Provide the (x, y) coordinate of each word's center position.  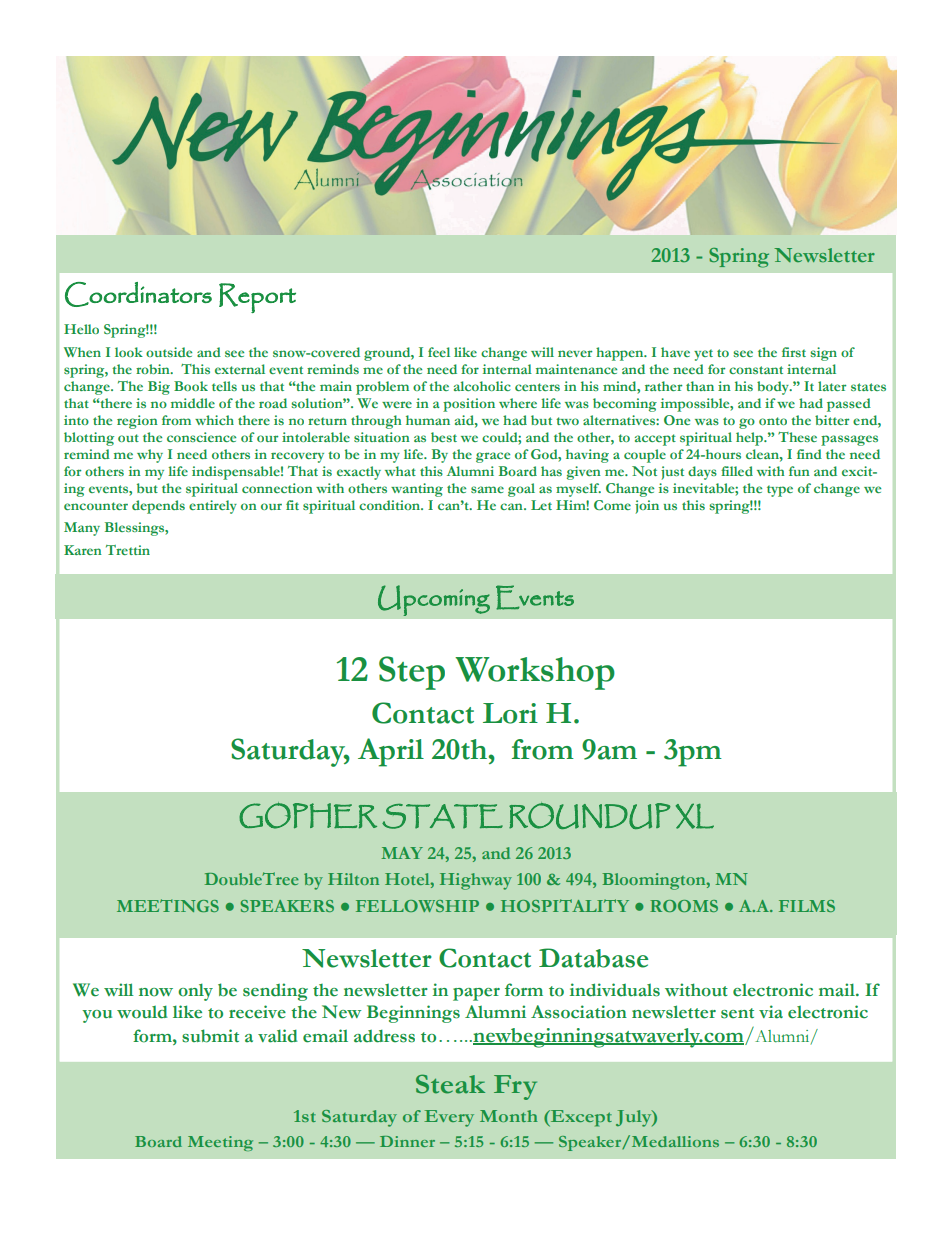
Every (449, 1118)
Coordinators (138, 294)
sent (737, 1013)
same (487, 489)
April (391, 752)
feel (439, 352)
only (195, 992)
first (794, 352)
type (780, 491)
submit (210, 1036)
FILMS (807, 906)
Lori (510, 713)
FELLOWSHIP (417, 906)
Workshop (535, 673)
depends (158, 507)
